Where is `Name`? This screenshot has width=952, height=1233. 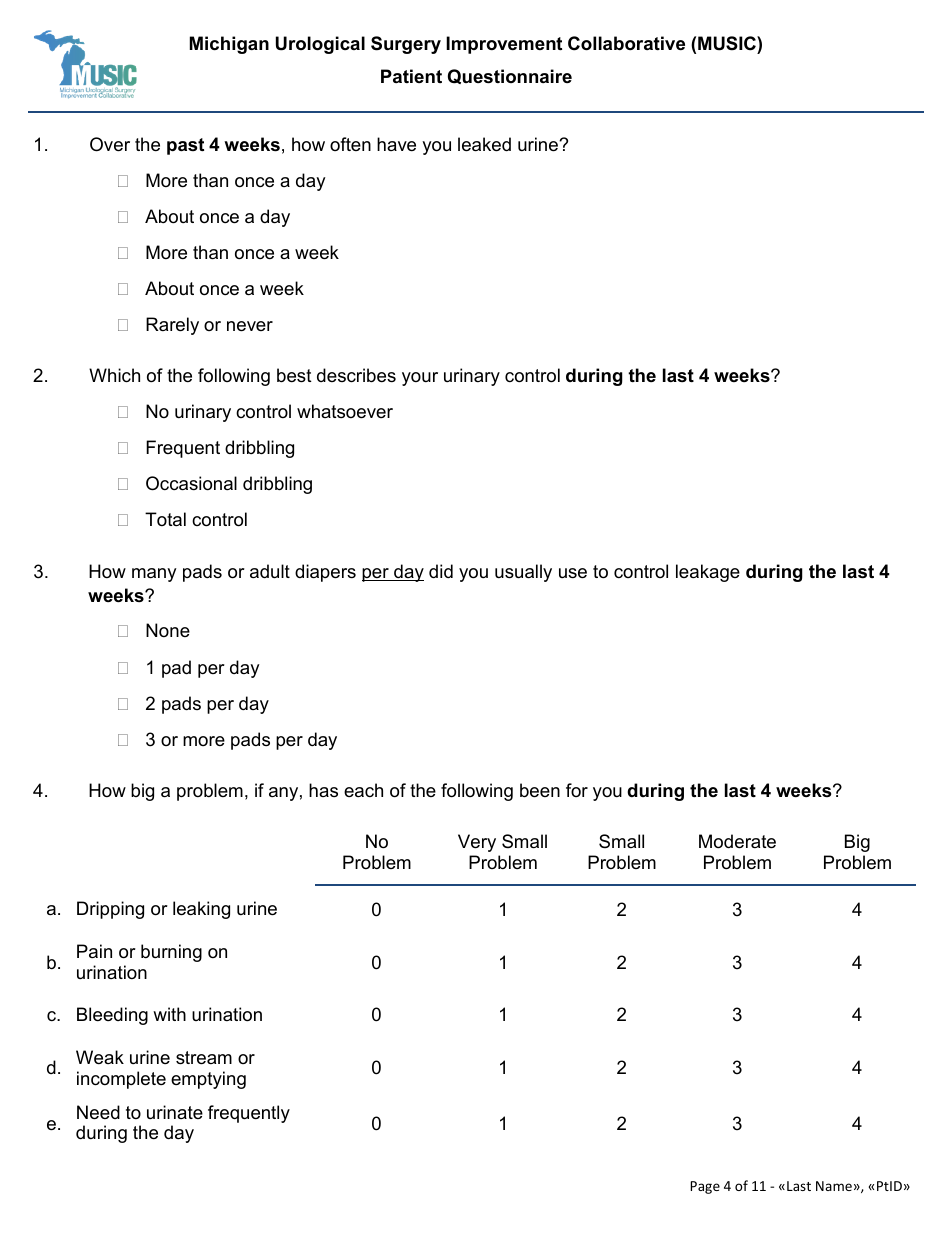
Name is located at coordinates (834, 1186).
